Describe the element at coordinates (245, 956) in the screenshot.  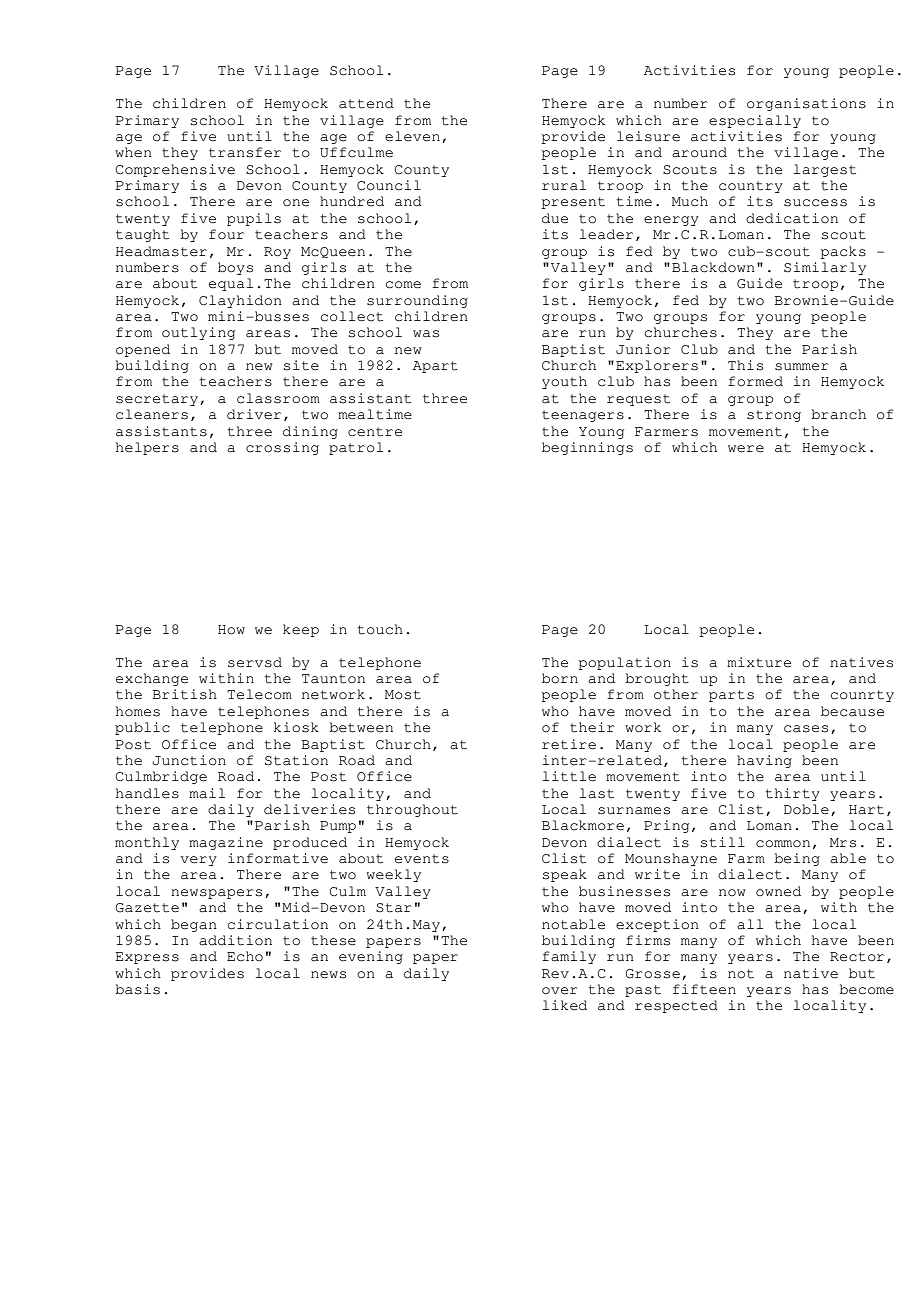
I see `Echo` at that location.
